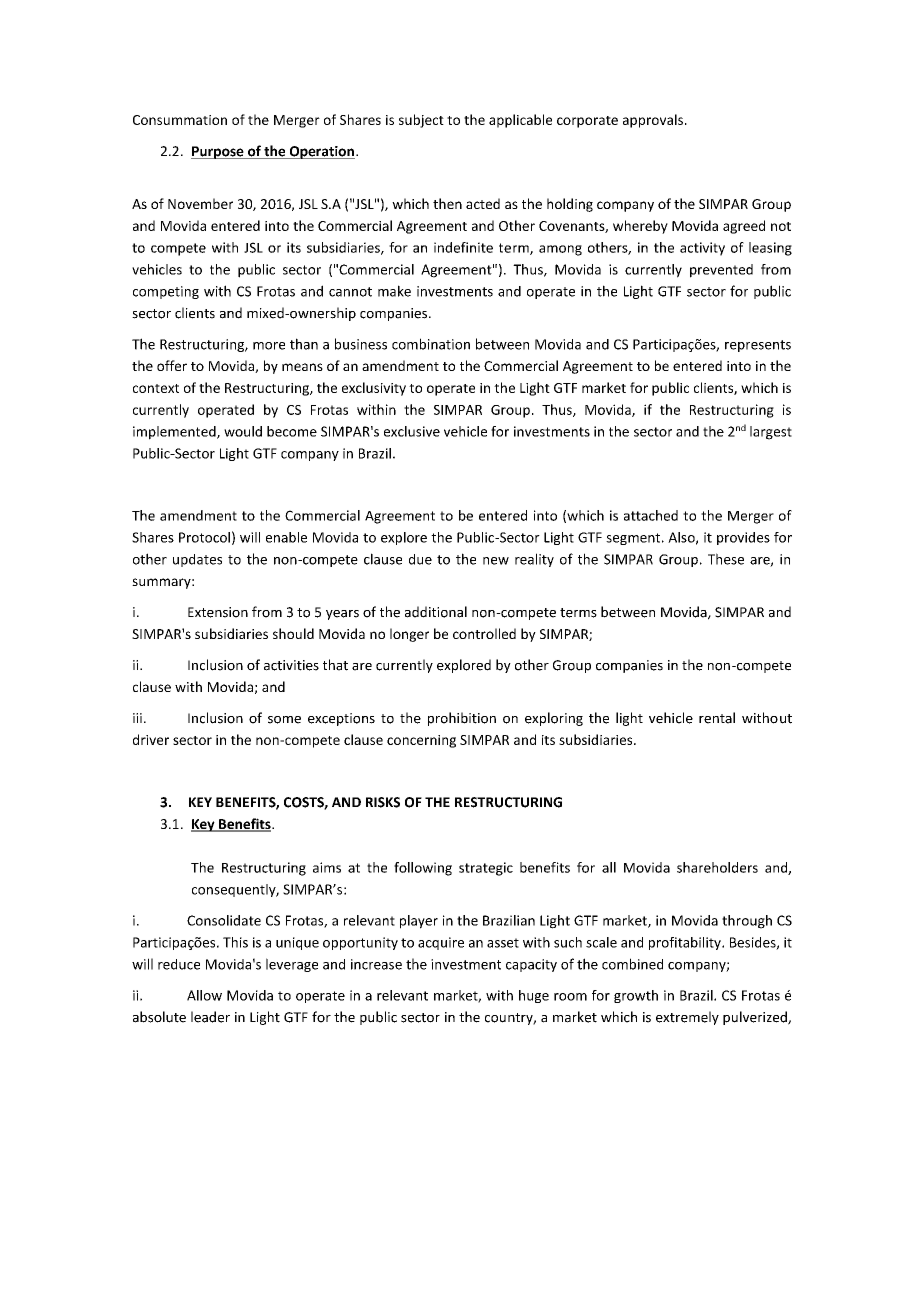  I want to click on extremely, so click(687, 1018).
